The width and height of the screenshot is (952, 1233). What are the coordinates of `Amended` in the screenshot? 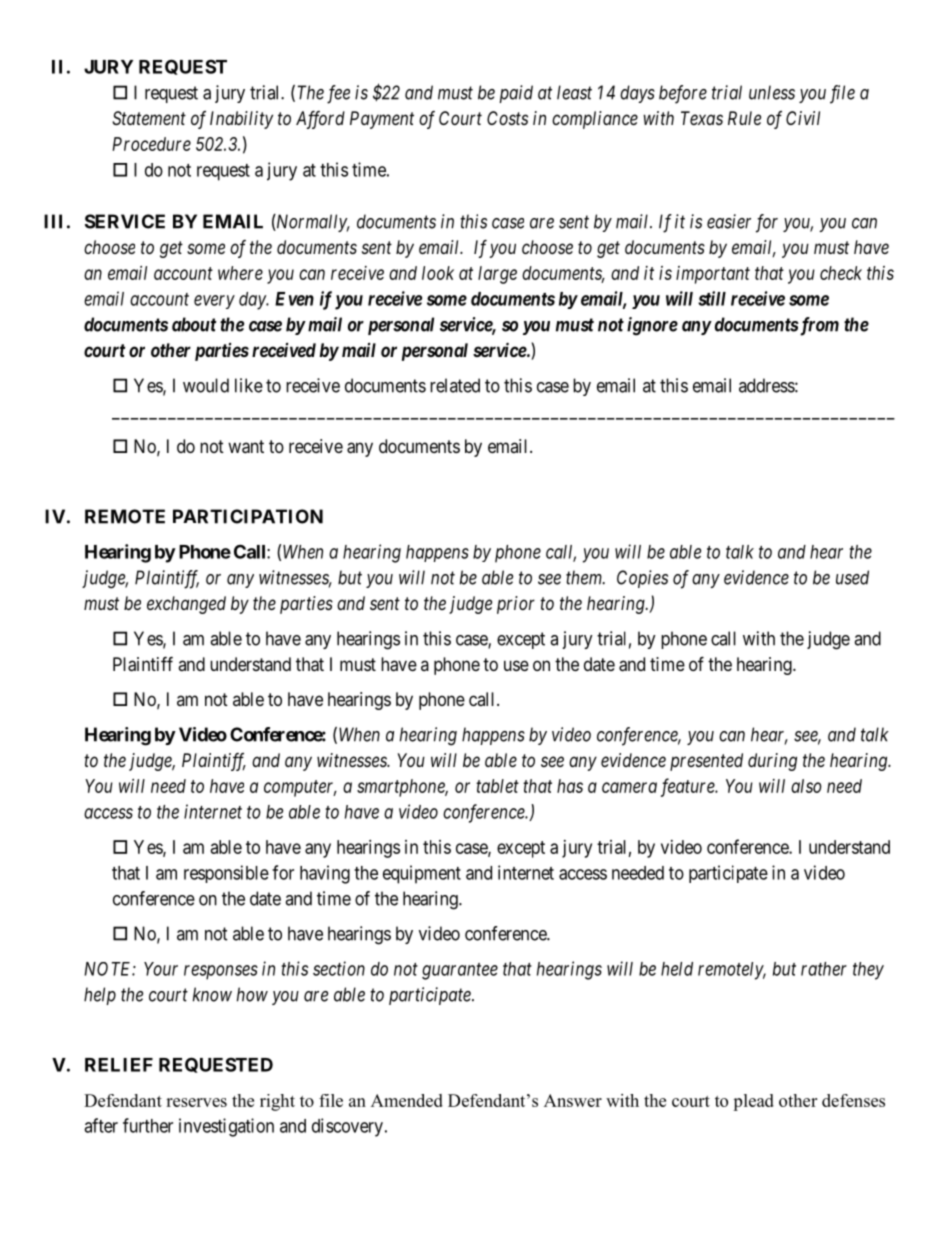 It's located at (407, 1100).
